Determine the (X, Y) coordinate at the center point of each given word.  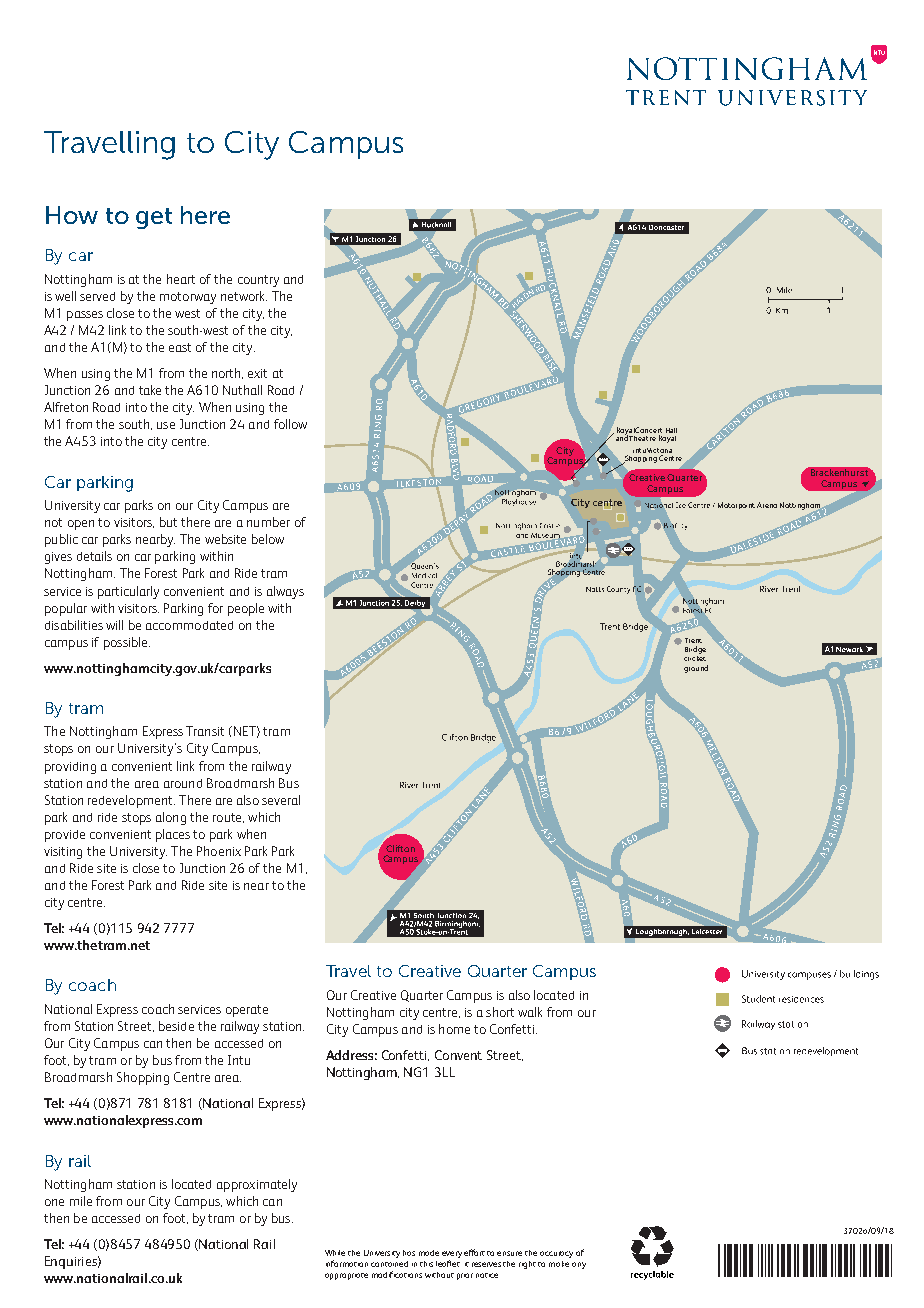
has (409, 1253)
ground (696, 669)
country (258, 281)
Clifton (400, 848)
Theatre (642, 438)
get (154, 218)
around (183, 783)
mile (81, 1201)
